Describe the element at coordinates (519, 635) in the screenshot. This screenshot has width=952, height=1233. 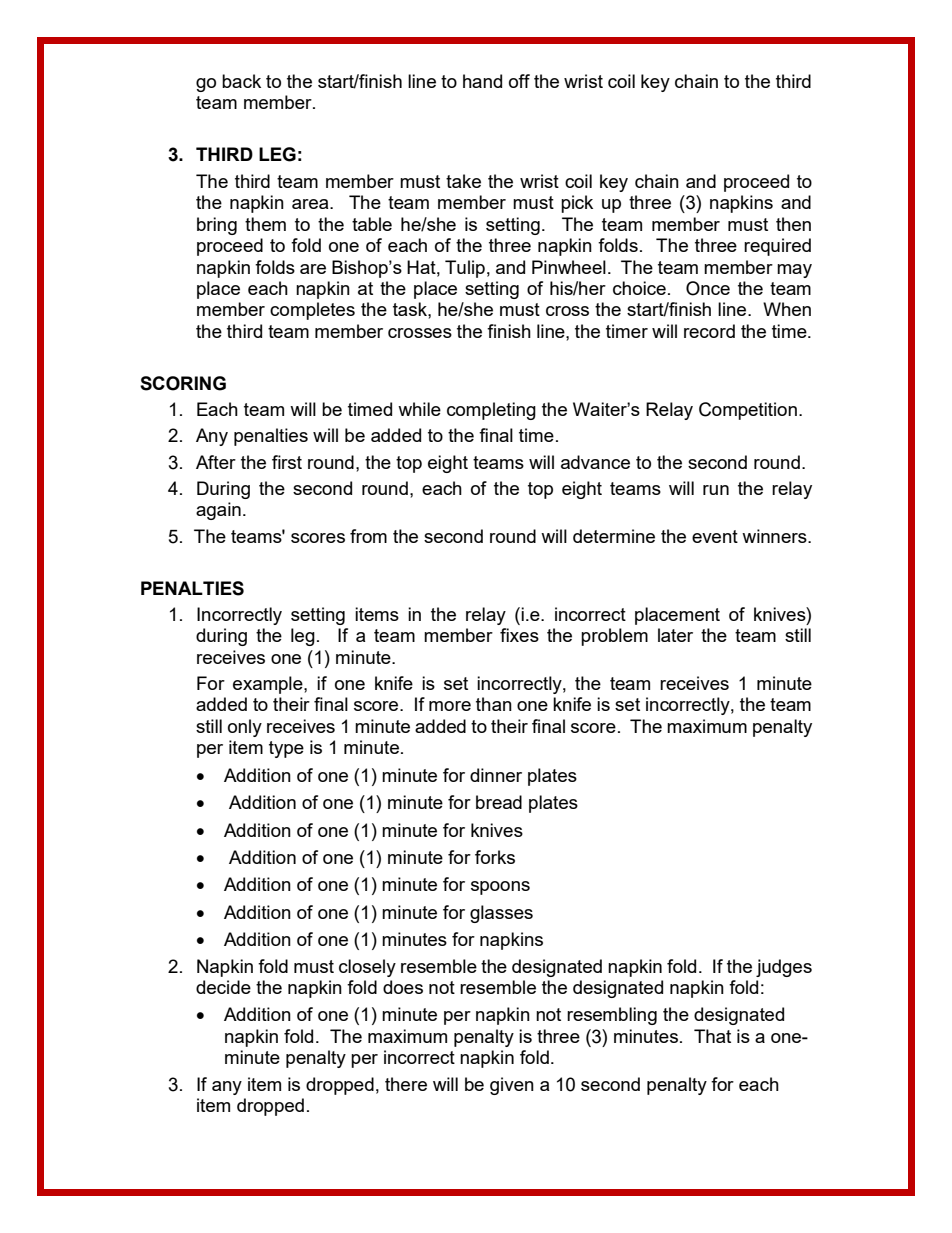
I see `fixes` at that location.
